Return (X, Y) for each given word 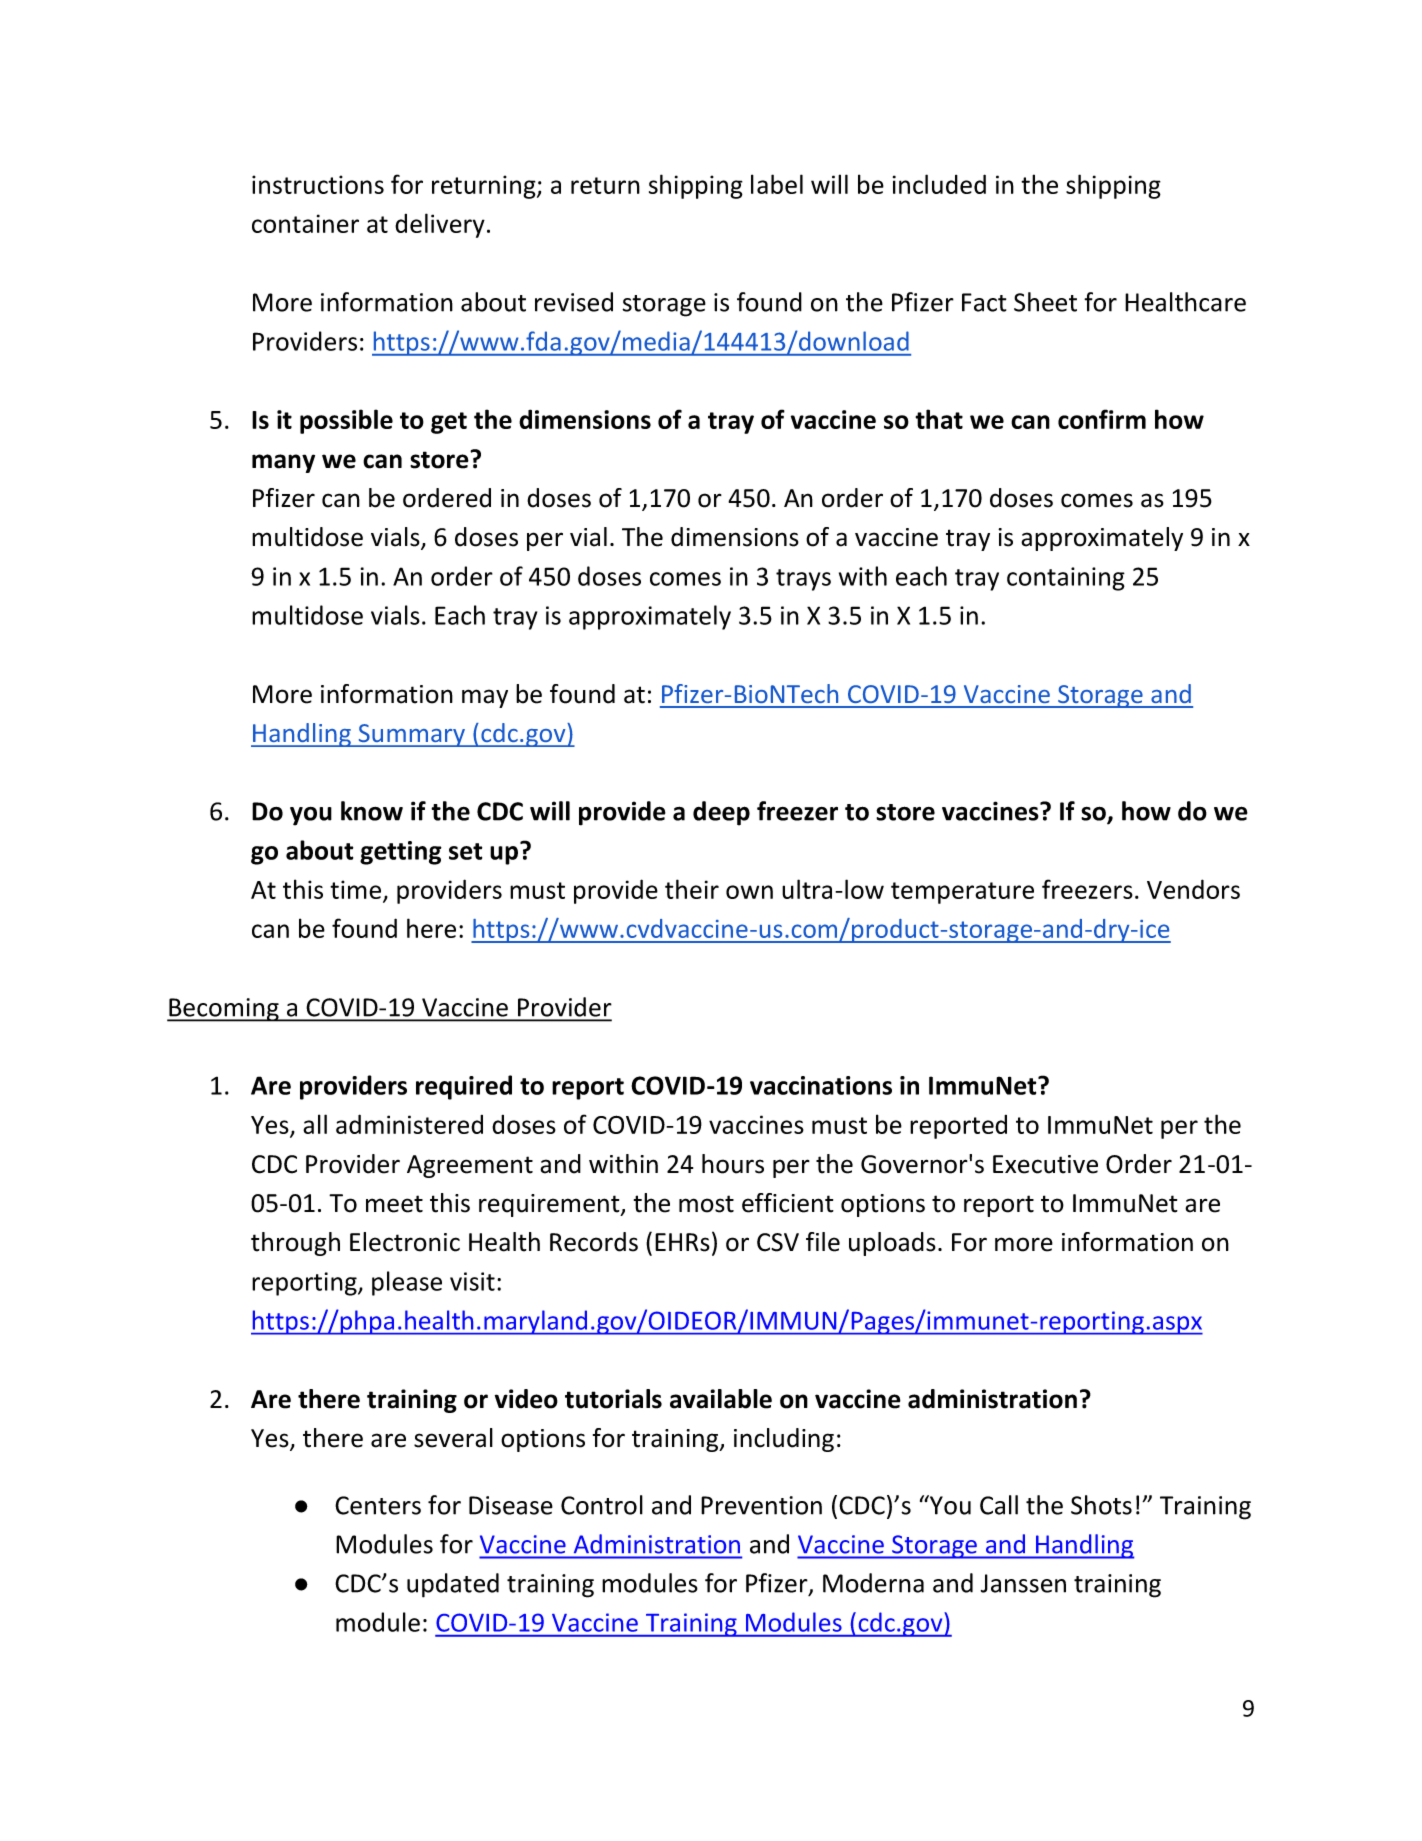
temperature (962, 893)
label (777, 184)
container (305, 223)
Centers (378, 1505)
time (357, 891)
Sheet (1045, 302)
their (692, 889)
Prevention (761, 1505)
